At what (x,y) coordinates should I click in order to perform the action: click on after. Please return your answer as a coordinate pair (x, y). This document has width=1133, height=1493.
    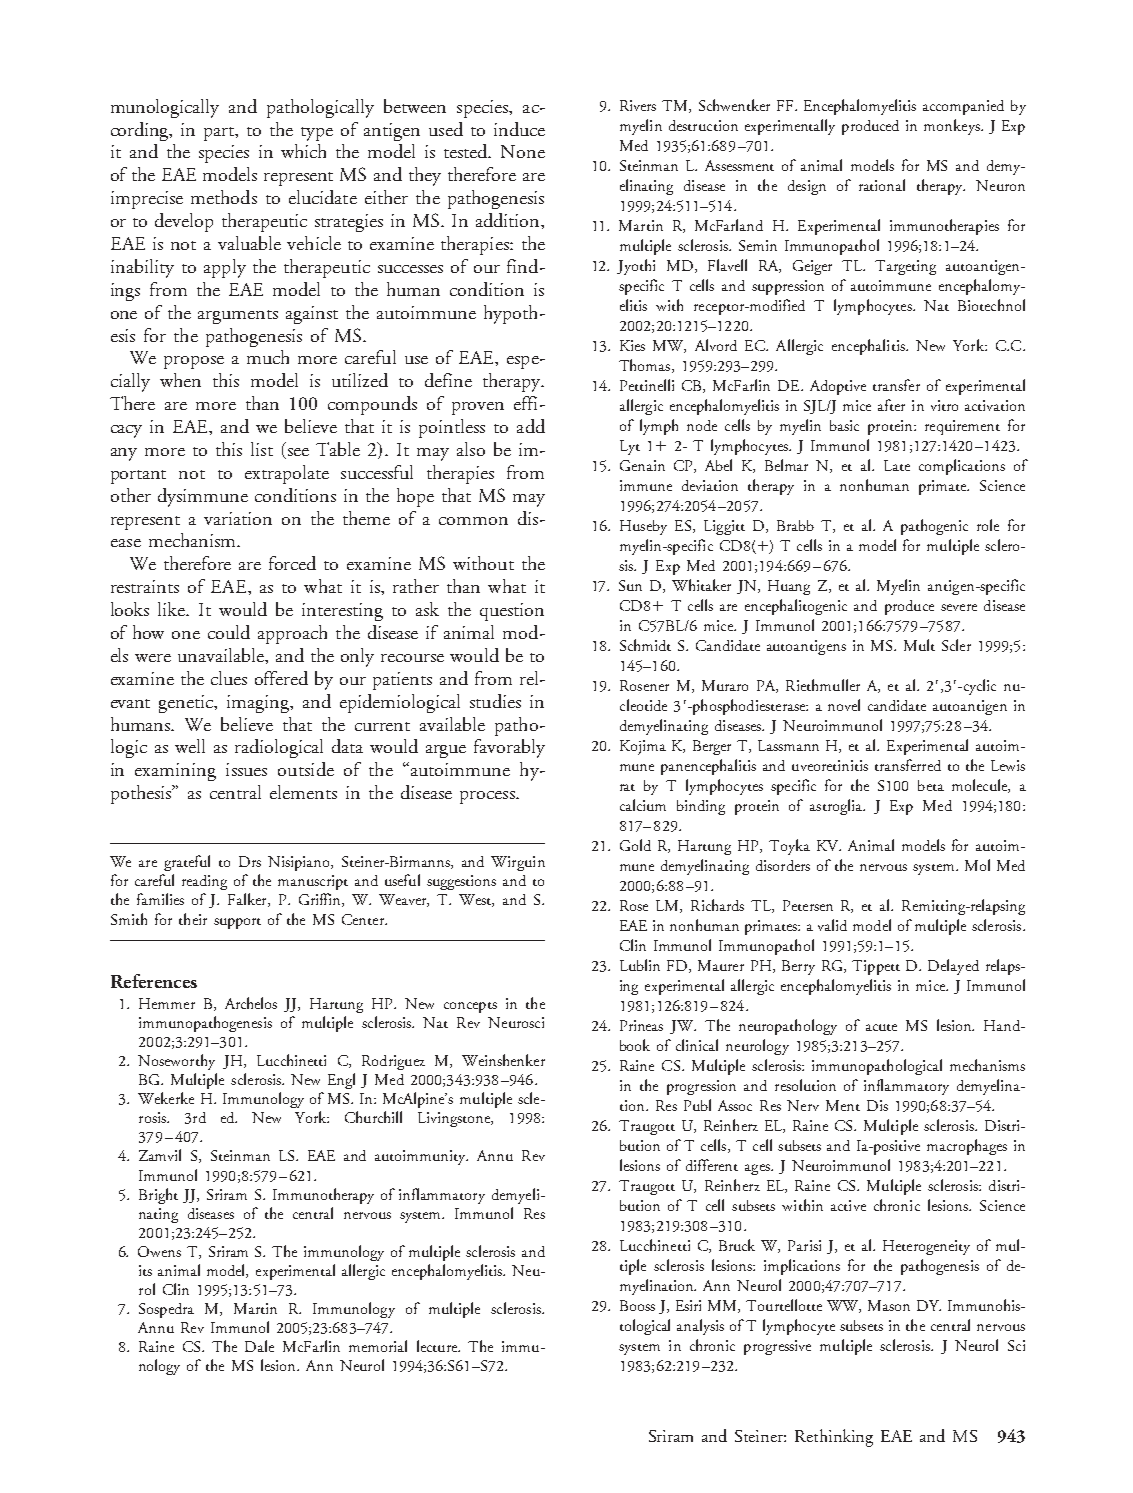
    Looking at the image, I should click on (891, 405).
